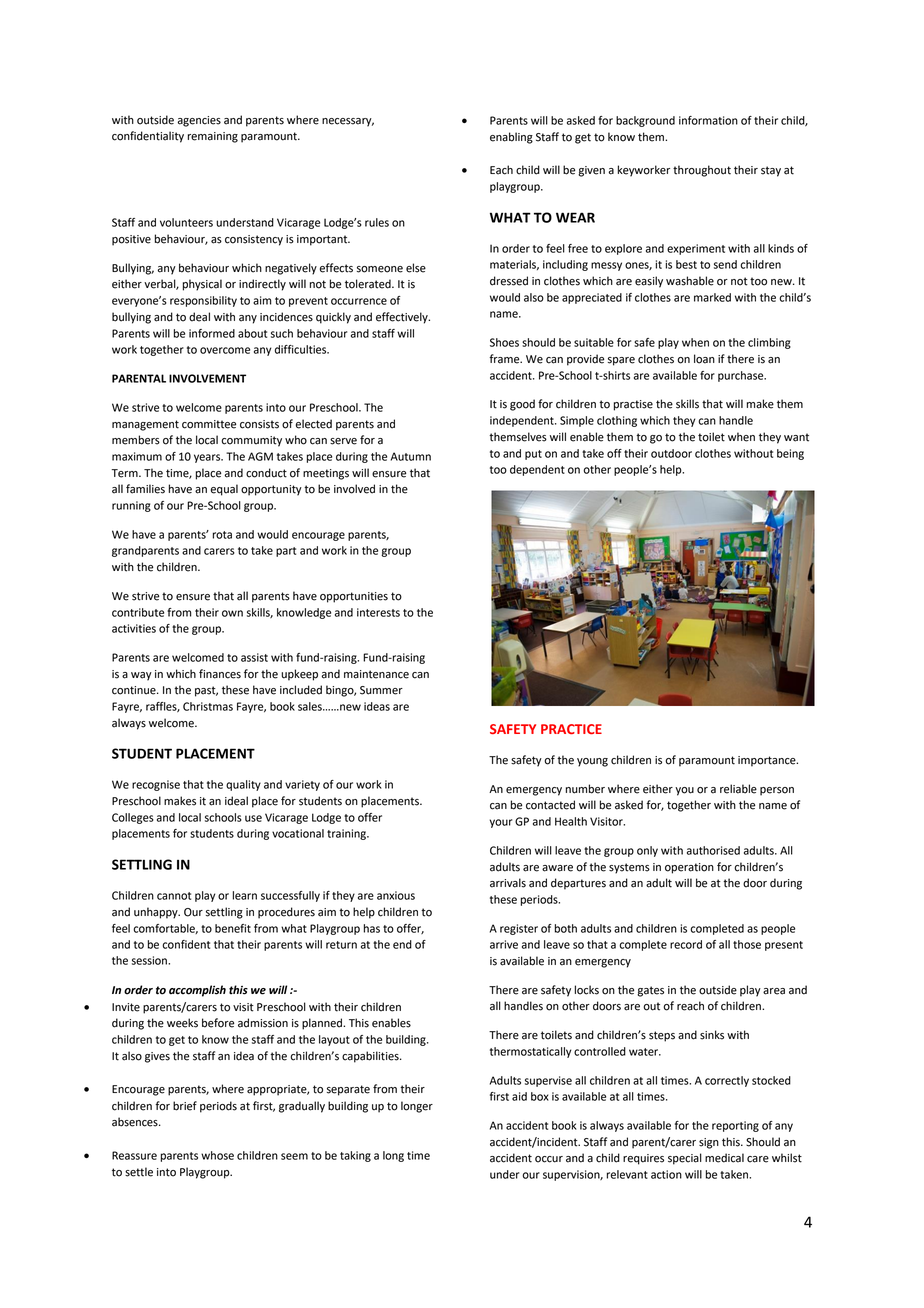 The height and width of the page is (1308, 924). What do you see at coordinates (511, 138) in the page?
I see `enabling` at bounding box center [511, 138].
